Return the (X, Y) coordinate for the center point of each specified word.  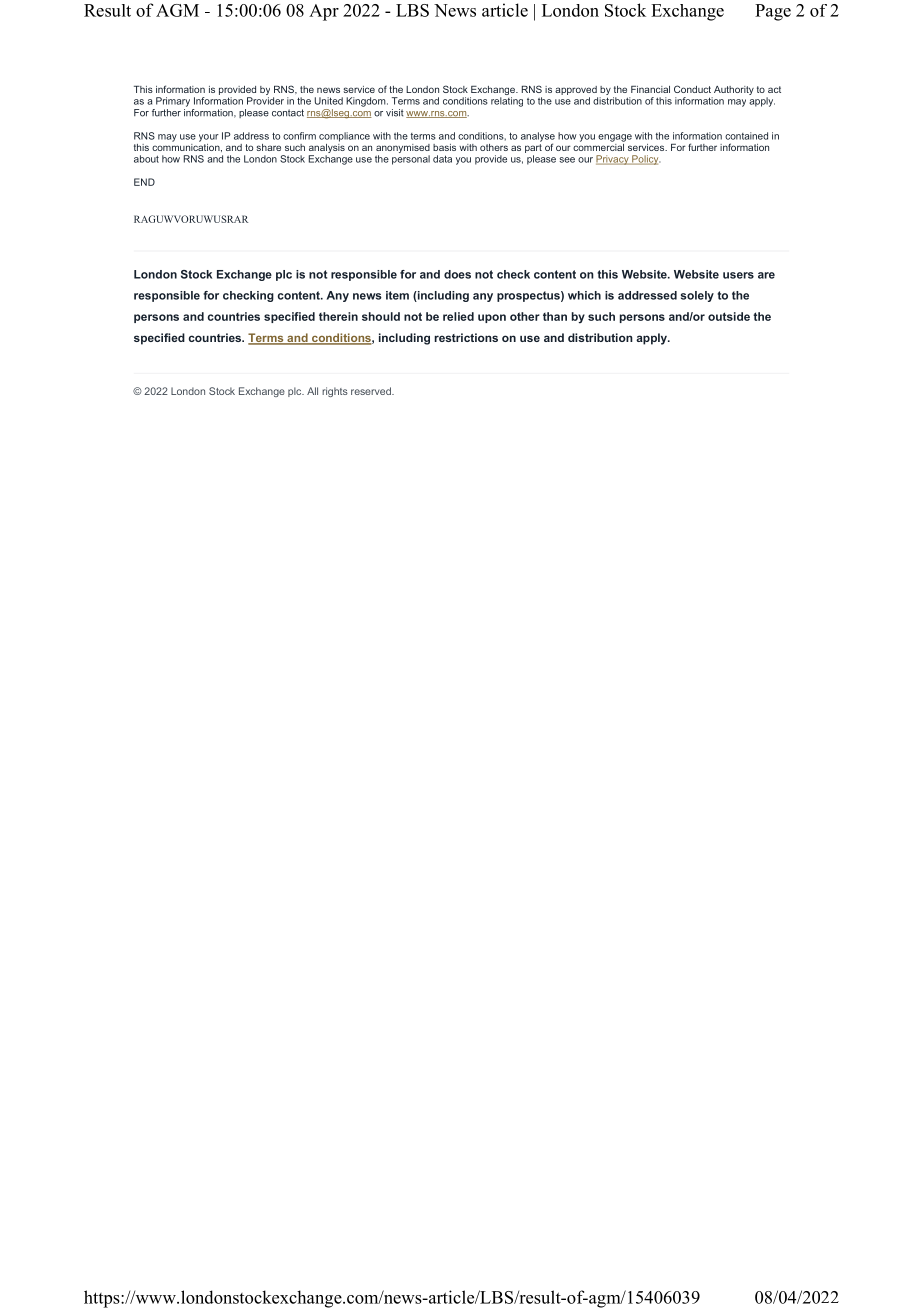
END (144, 182)
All (312, 391)
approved (576, 90)
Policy (645, 160)
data (442, 159)
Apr (324, 12)
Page (773, 12)
